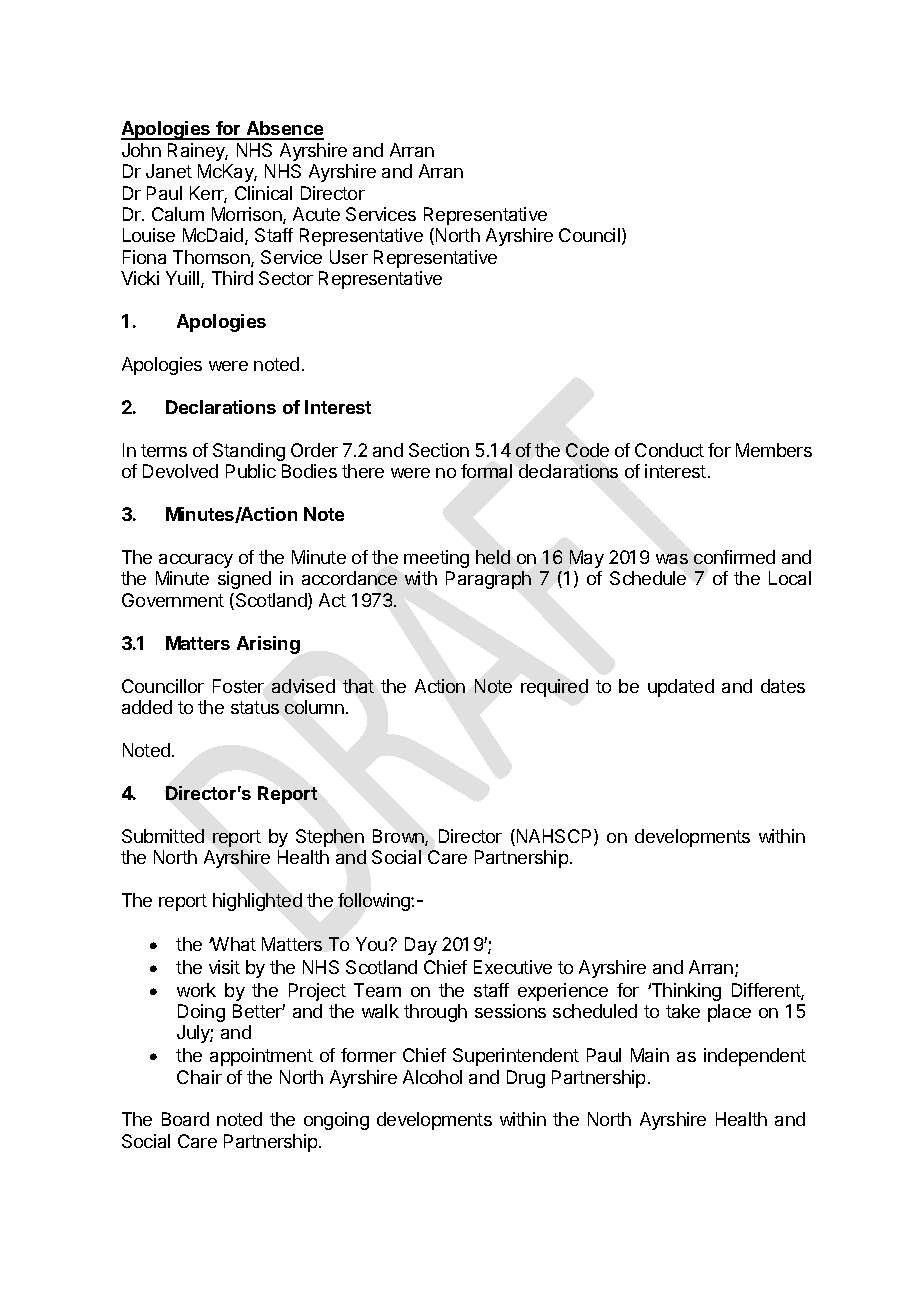 The width and height of the screenshot is (924, 1308). What do you see at coordinates (199, 1077) in the screenshot?
I see `Chair` at bounding box center [199, 1077].
